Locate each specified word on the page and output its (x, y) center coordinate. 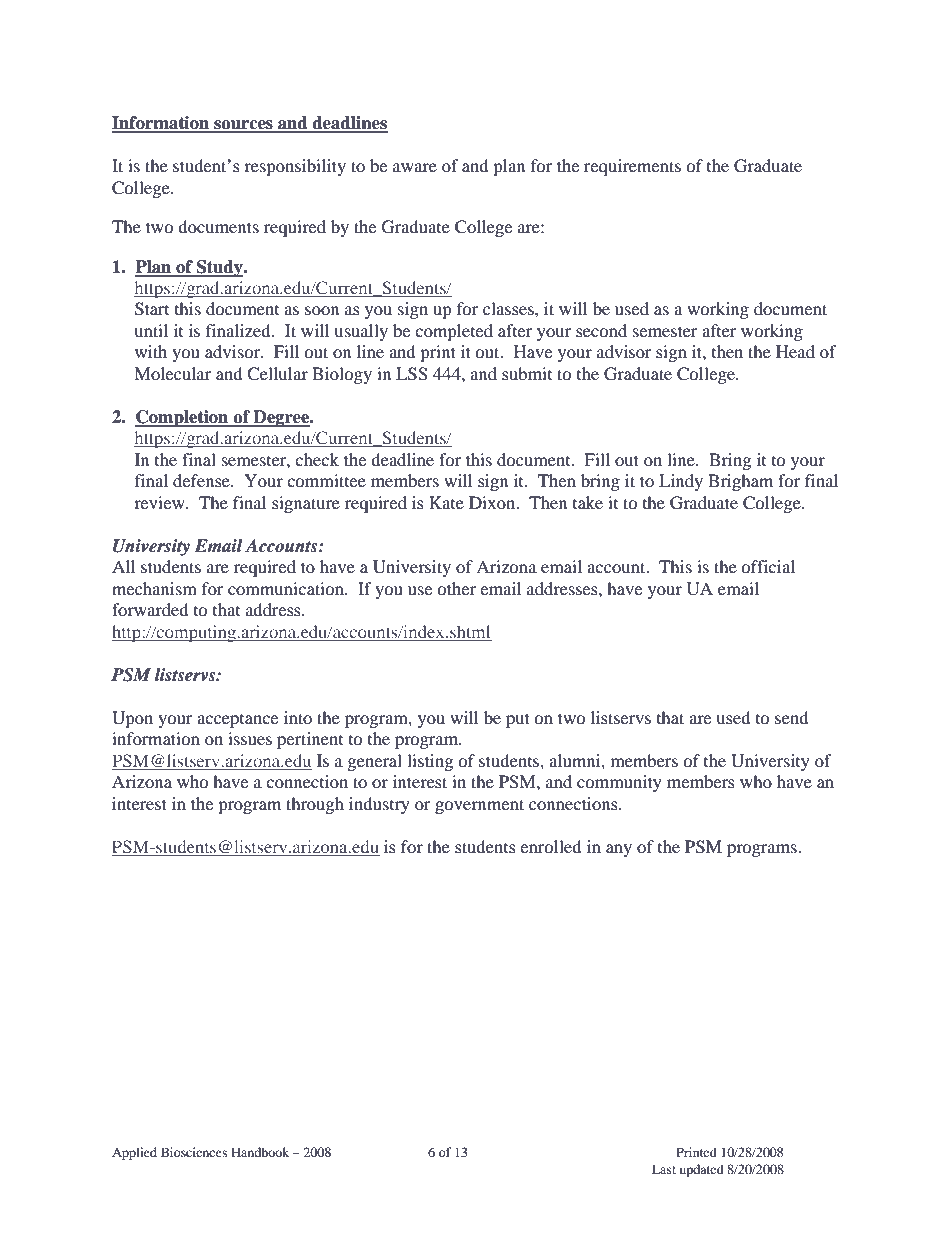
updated (702, 1170)
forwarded (150, 609)
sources (243, 126)
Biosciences (194, 1152)
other (456, 588)
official (768, 566)
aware (415, 167)
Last (664, 1169)
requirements (632, 167)
